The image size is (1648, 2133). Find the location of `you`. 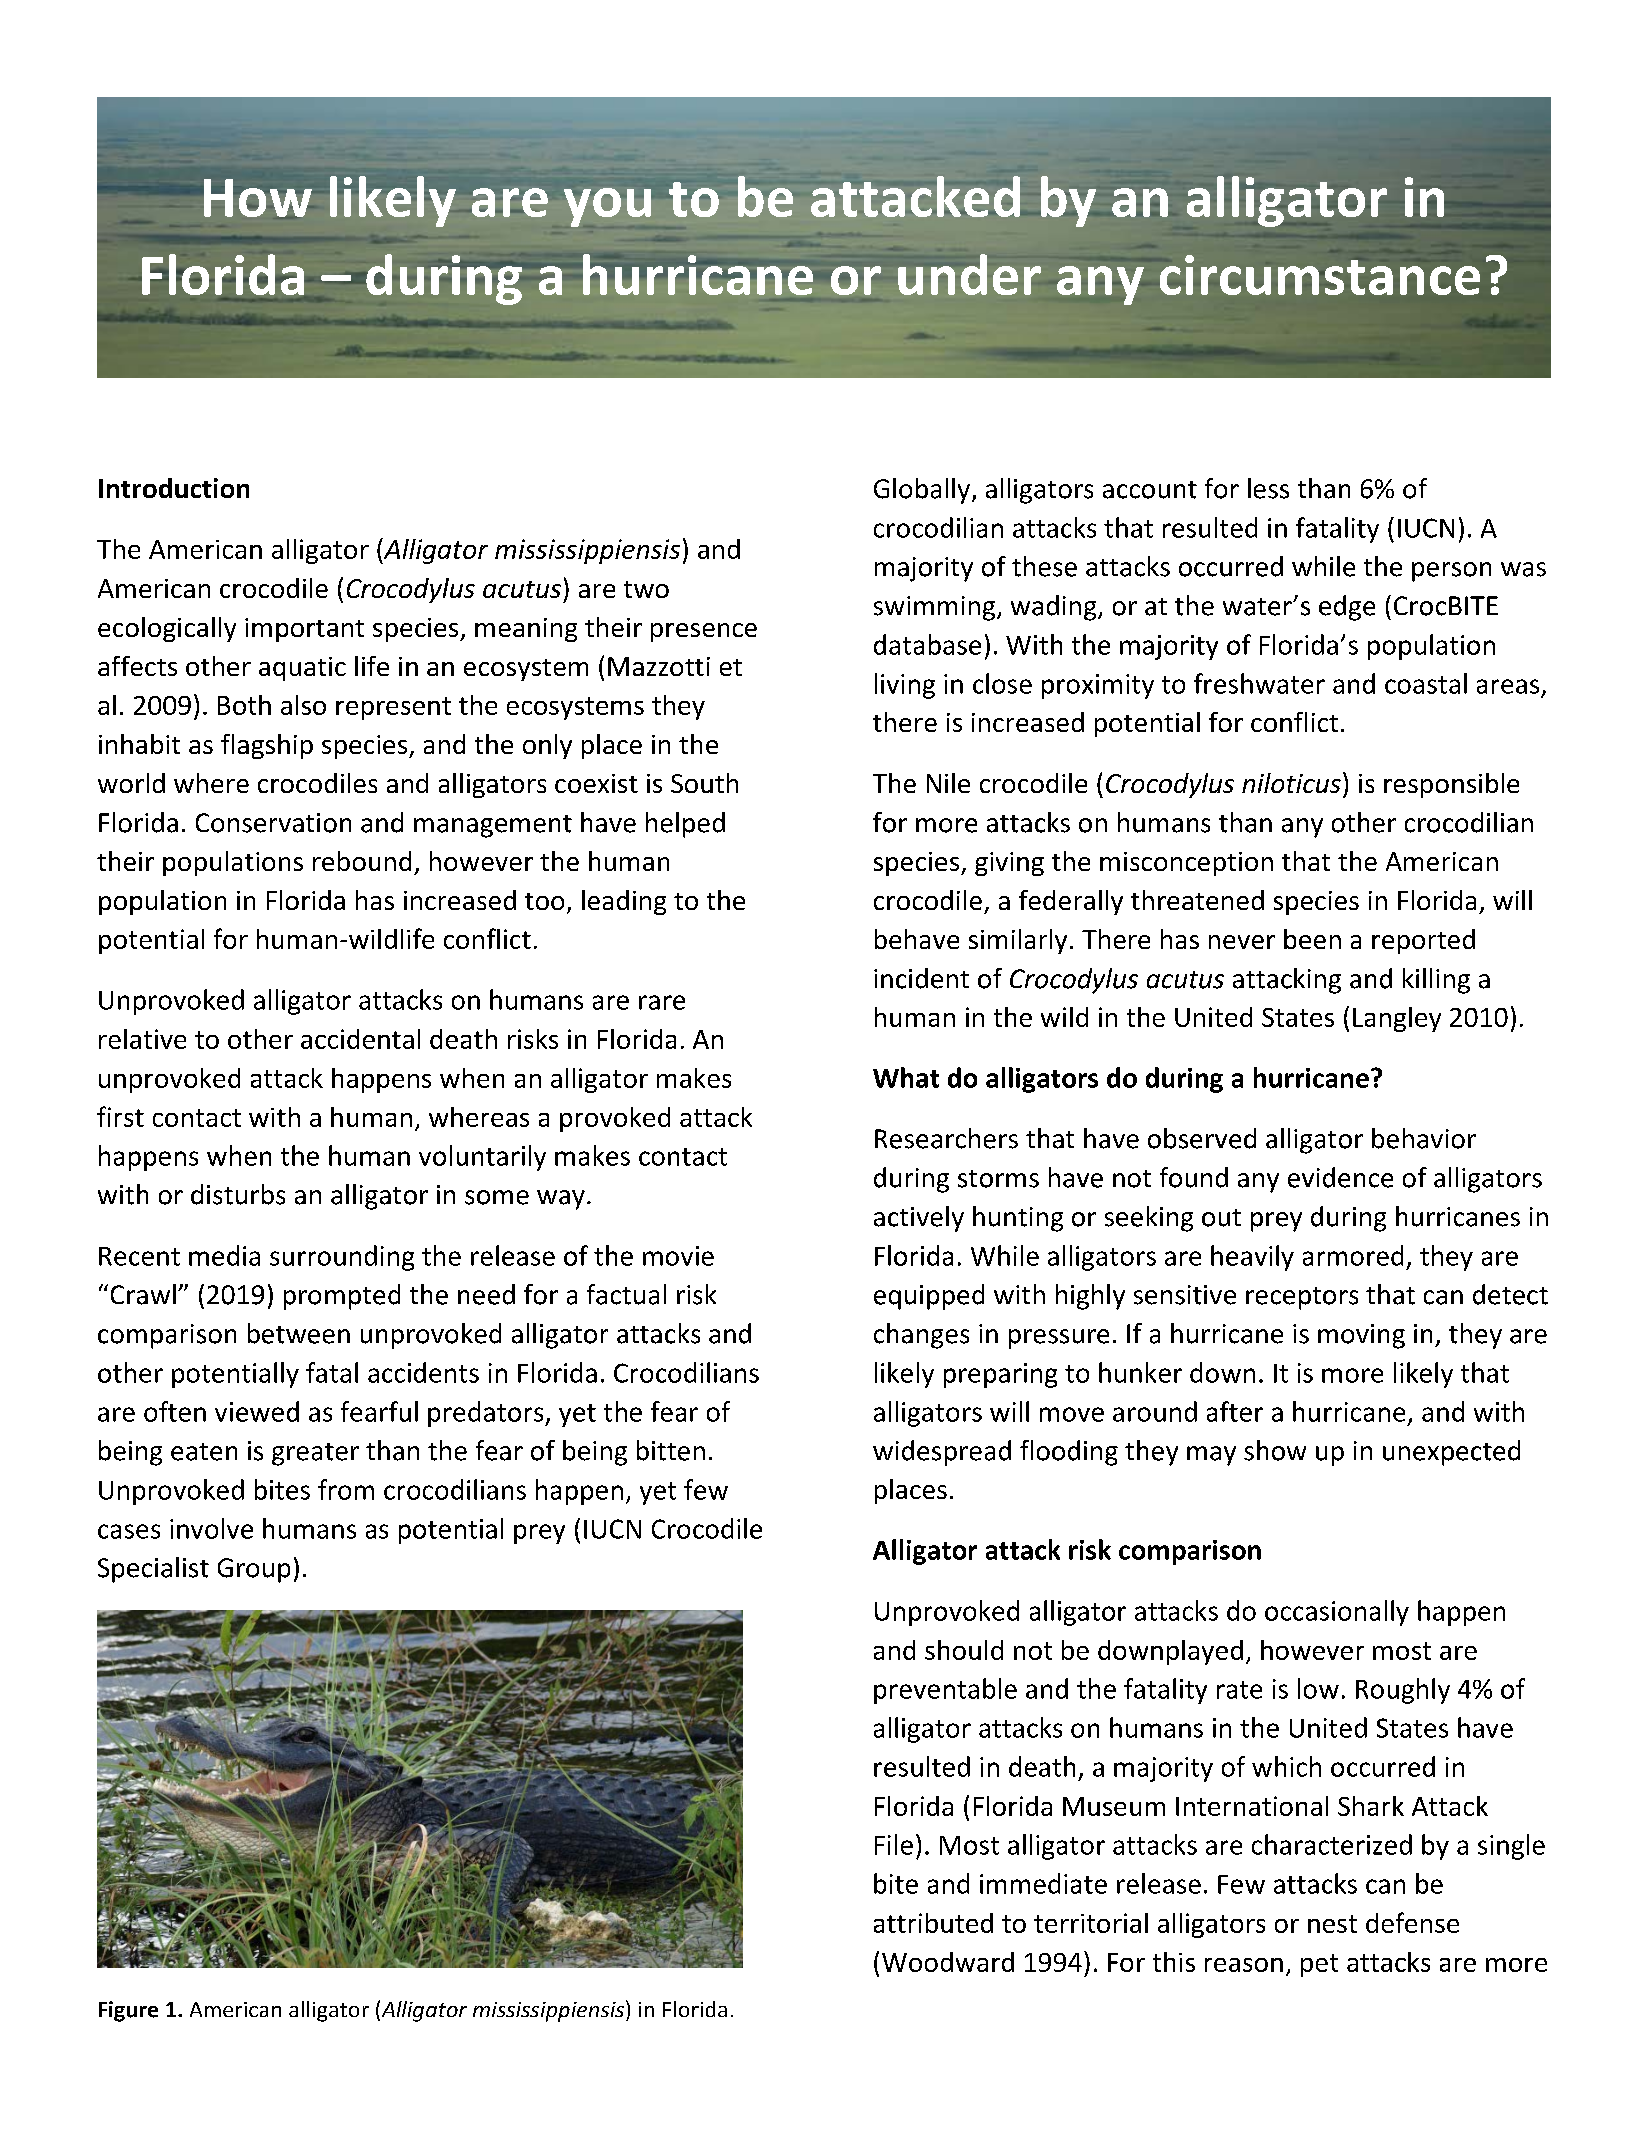

you is located at coordinates (607, 207).
